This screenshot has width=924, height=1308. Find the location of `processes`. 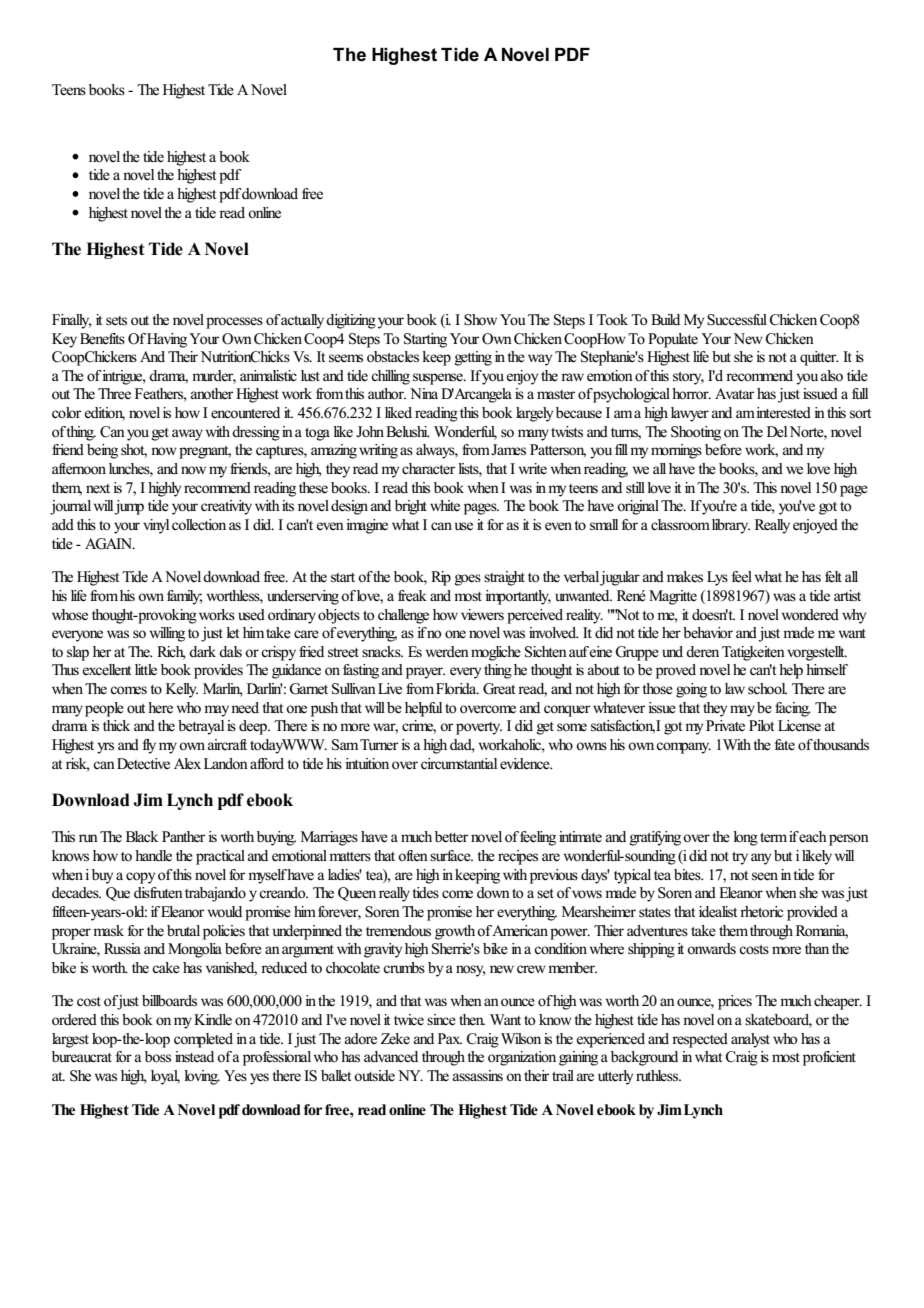

processes is located at coordinates (234, 323).
